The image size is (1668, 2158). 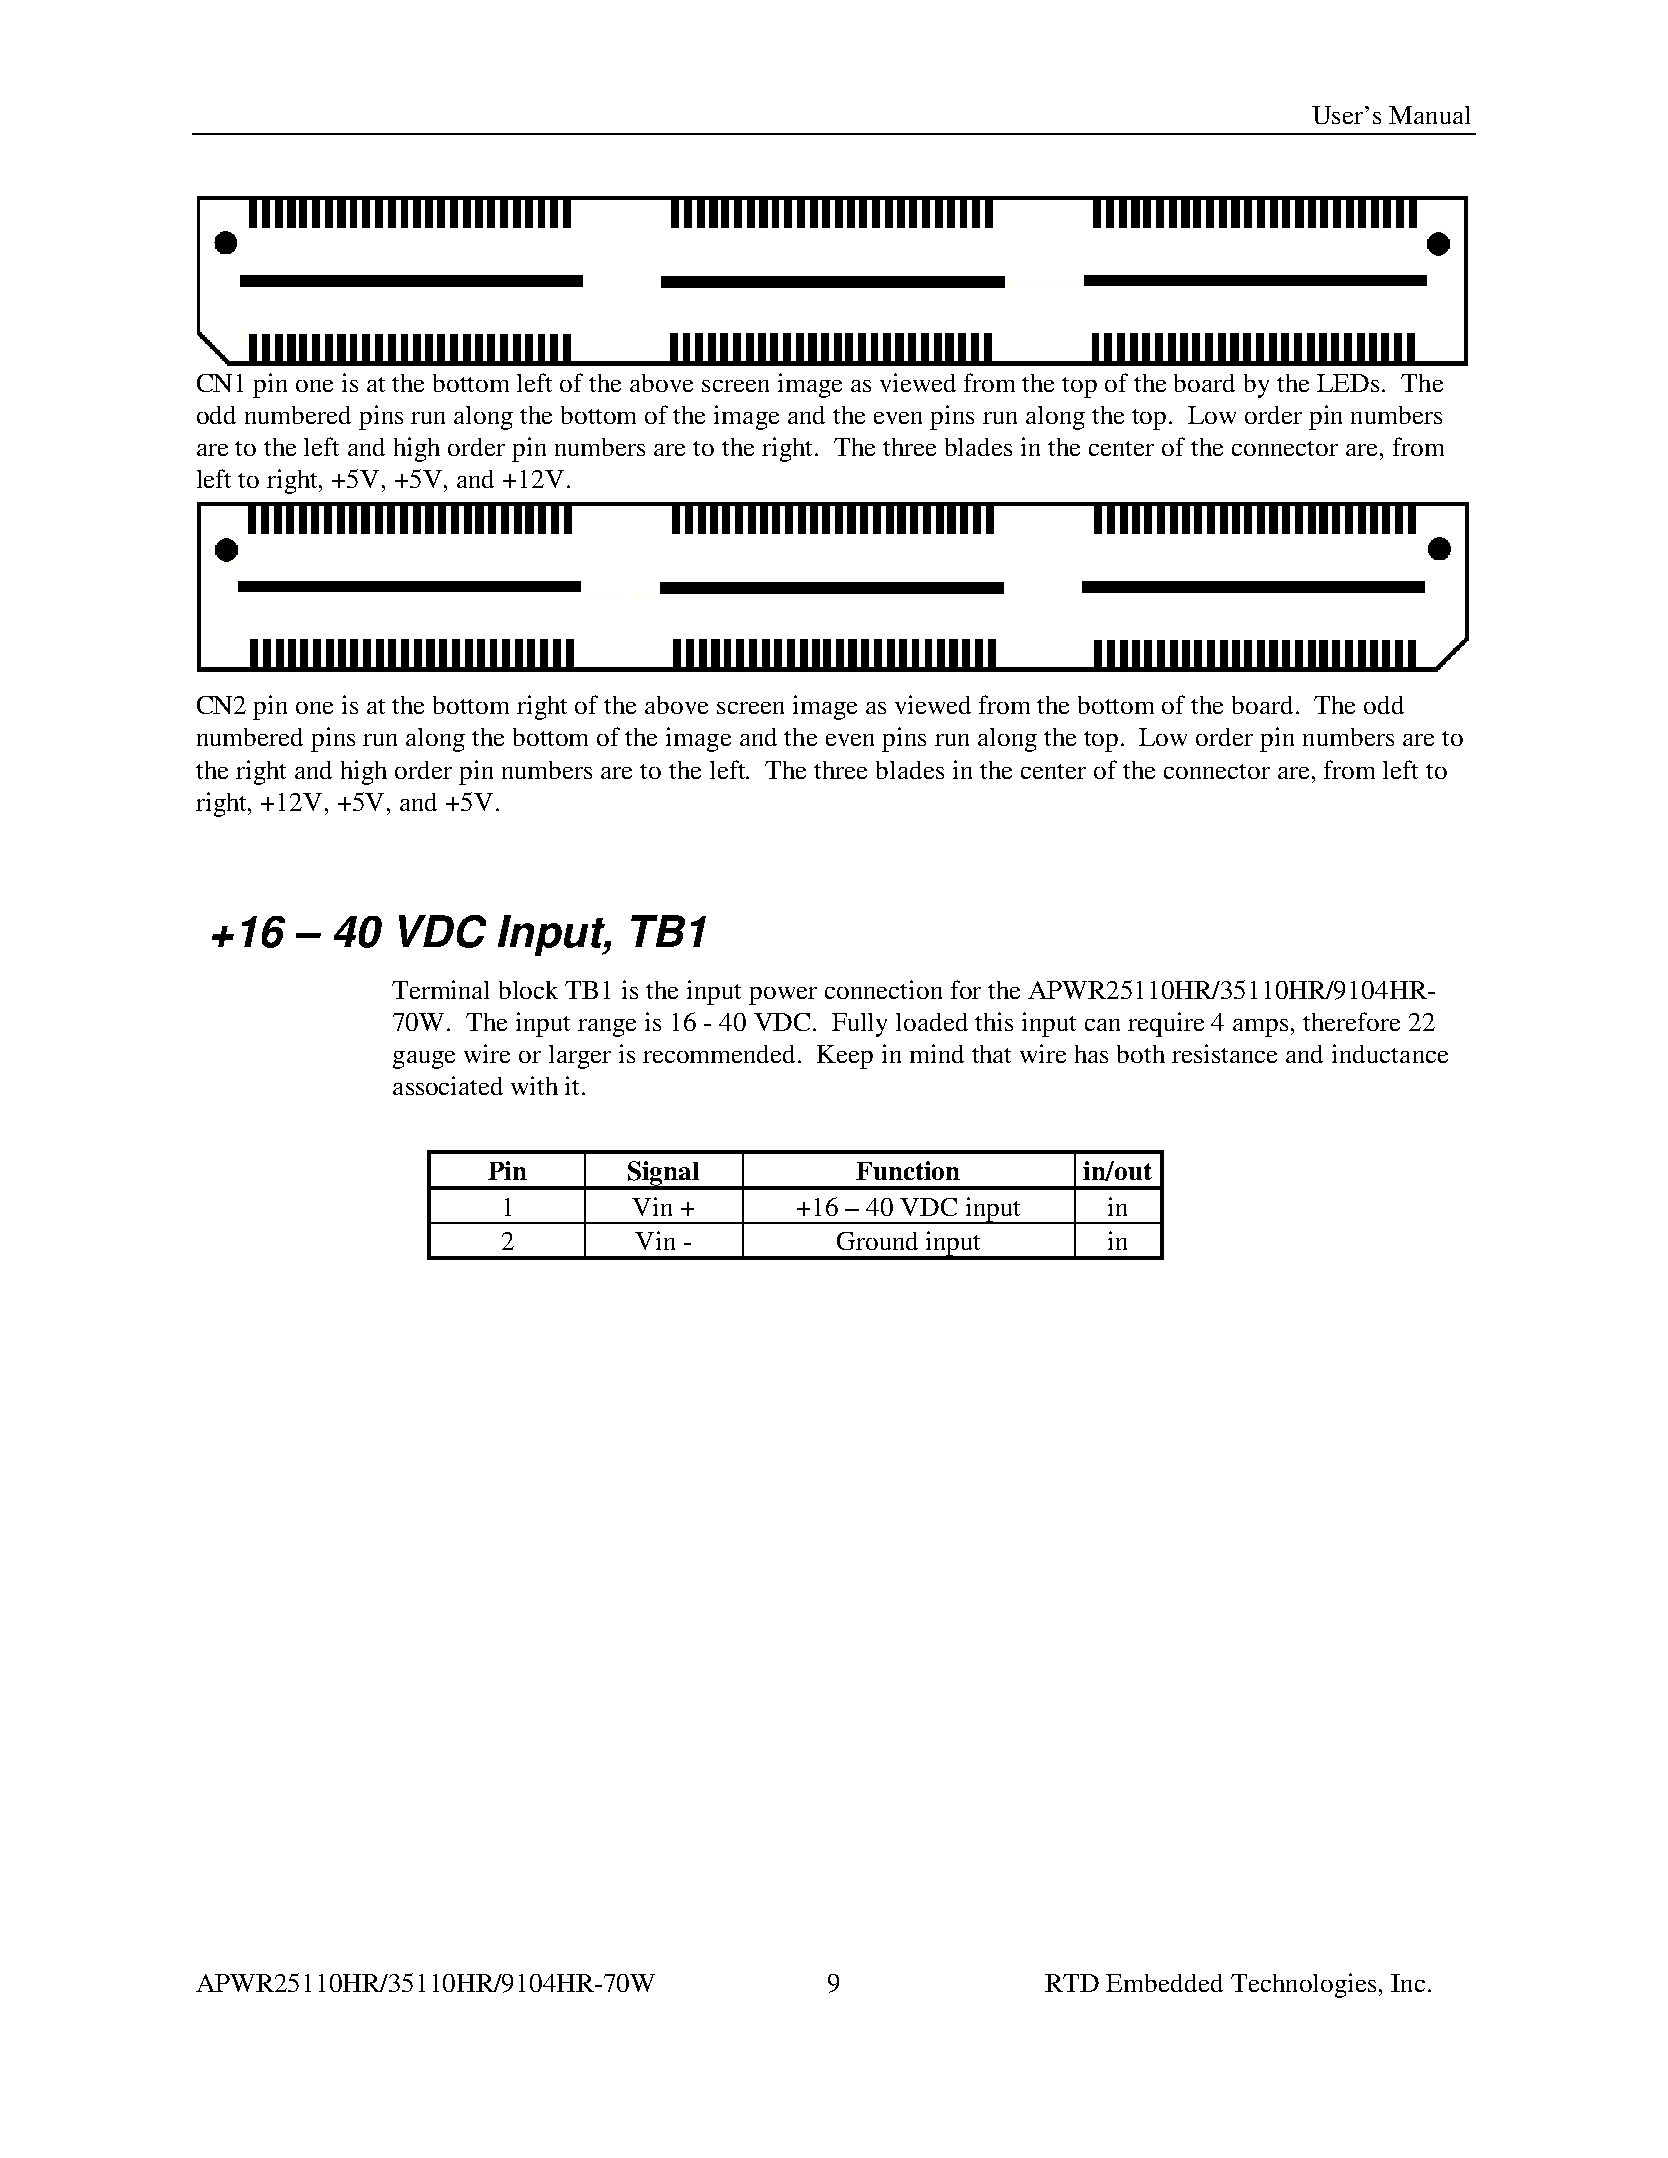 What do you see at coordinates (1408, 1983) in the document?
I see `Inc` at bounding box center [1408, 1983].
